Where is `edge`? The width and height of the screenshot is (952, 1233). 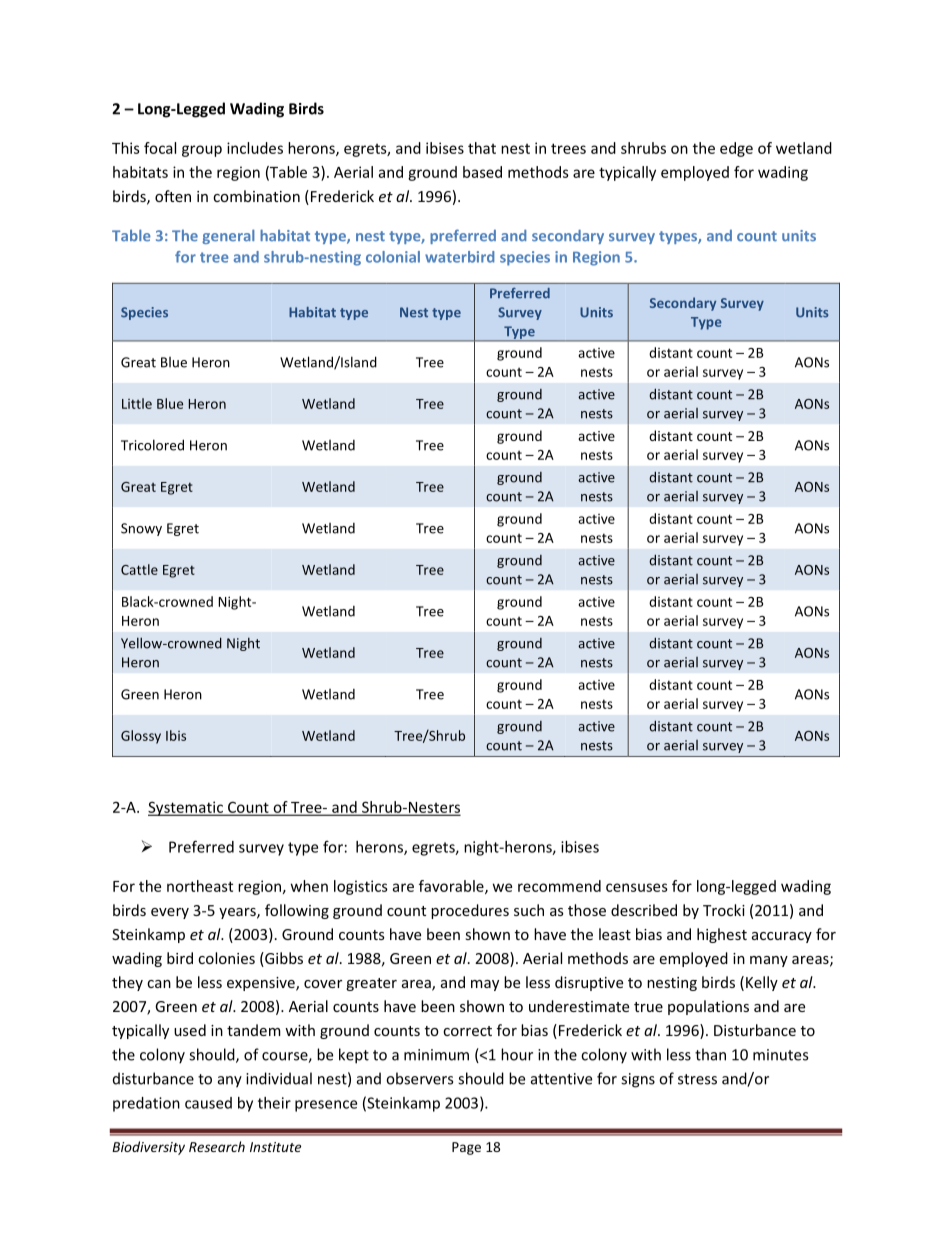 edge is located at coordinates (736, 149).
